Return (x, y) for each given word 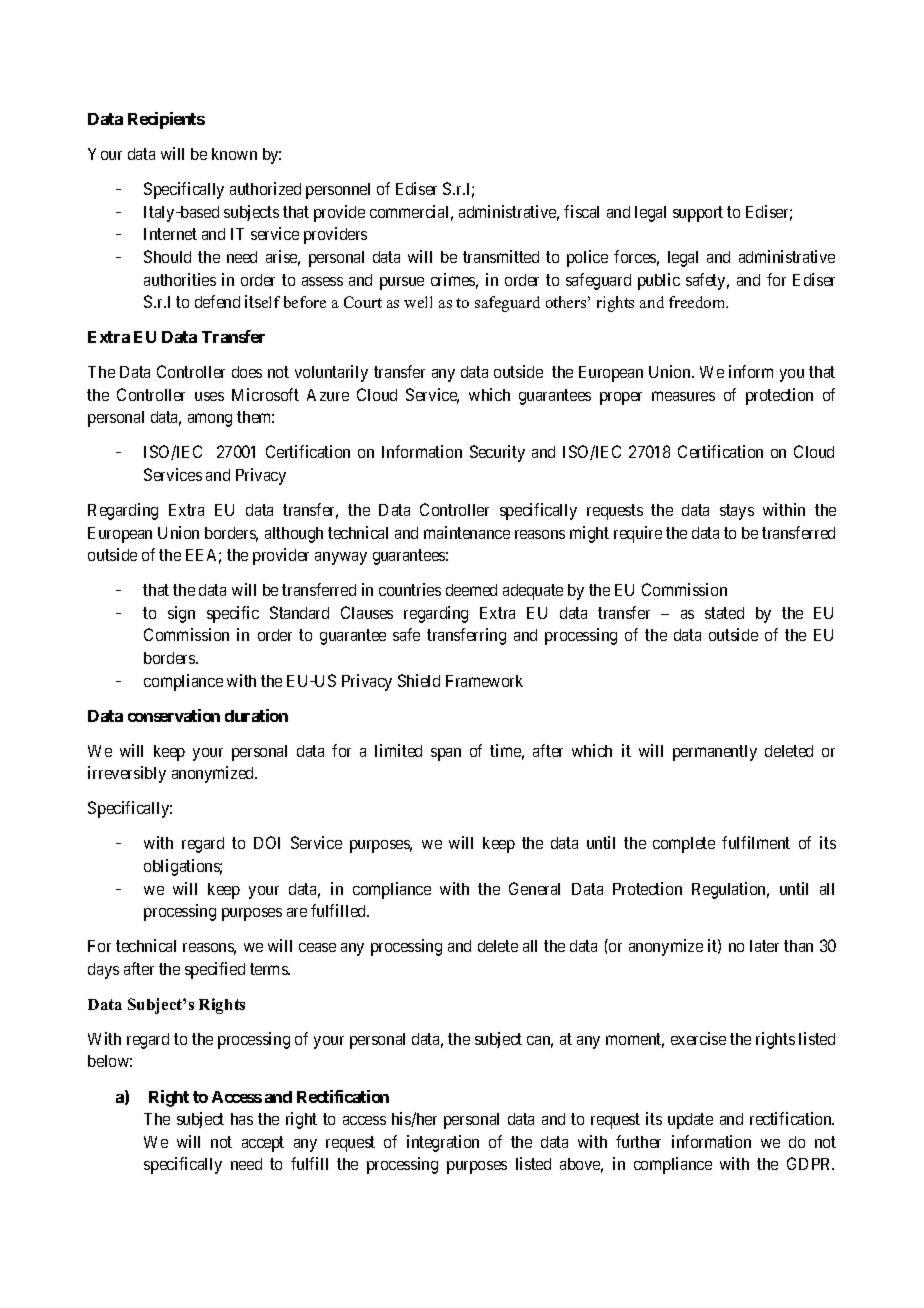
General (534, 888)
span (446, 754)
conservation (174, 715)
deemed (471, 590)
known (234, 154)
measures (683, 396)
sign (181, 614)
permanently (715, 753)
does (247, 372)
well (418, 302)
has (242, 1119)
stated (724, 613)
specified (215, 970)
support (698, 214)
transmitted (501, 256)
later (764, 946)
